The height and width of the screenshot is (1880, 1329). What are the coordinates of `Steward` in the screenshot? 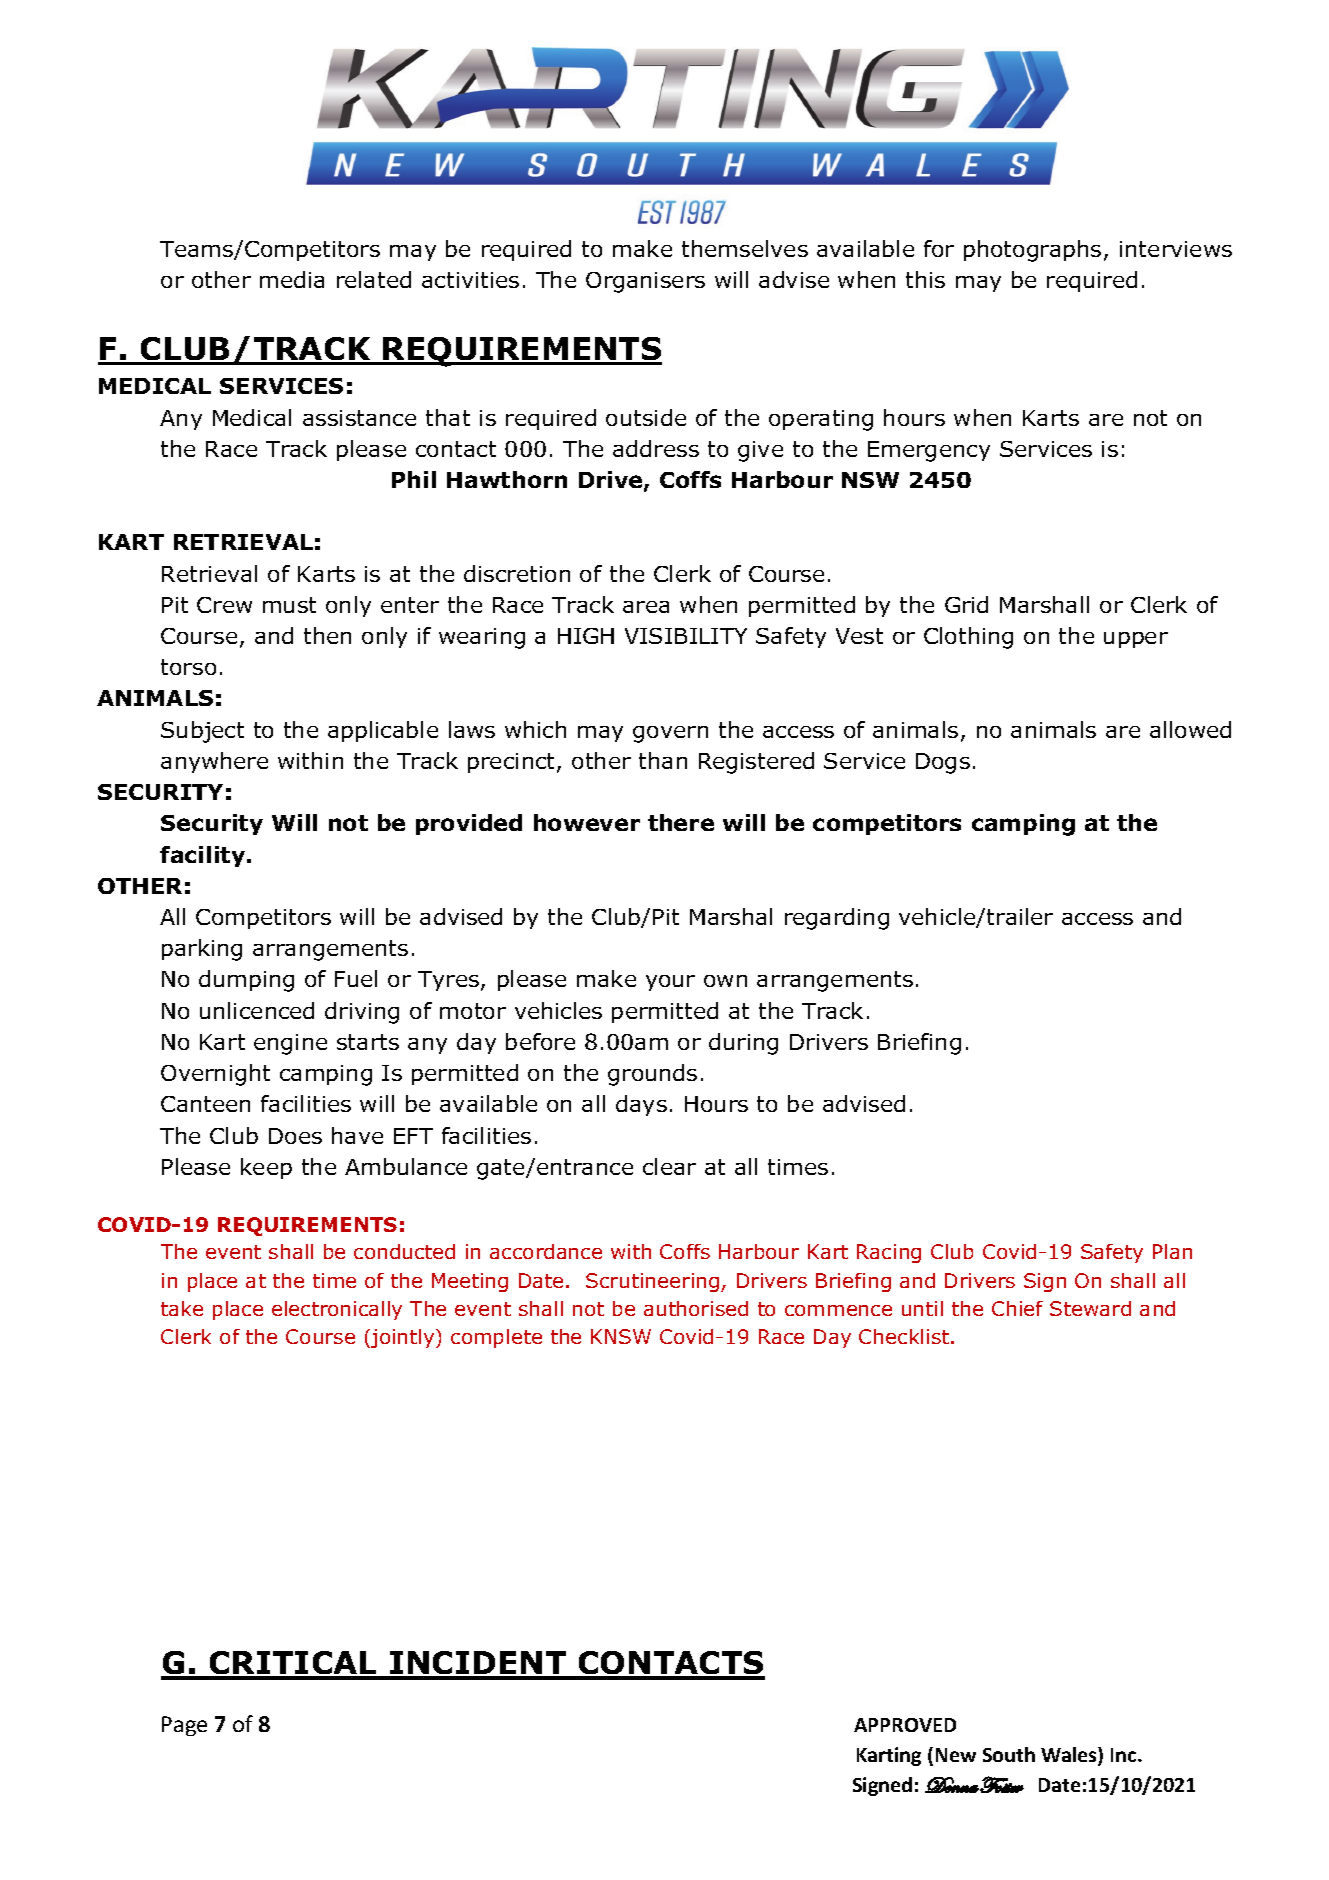 It's located at (1090, 1308).
